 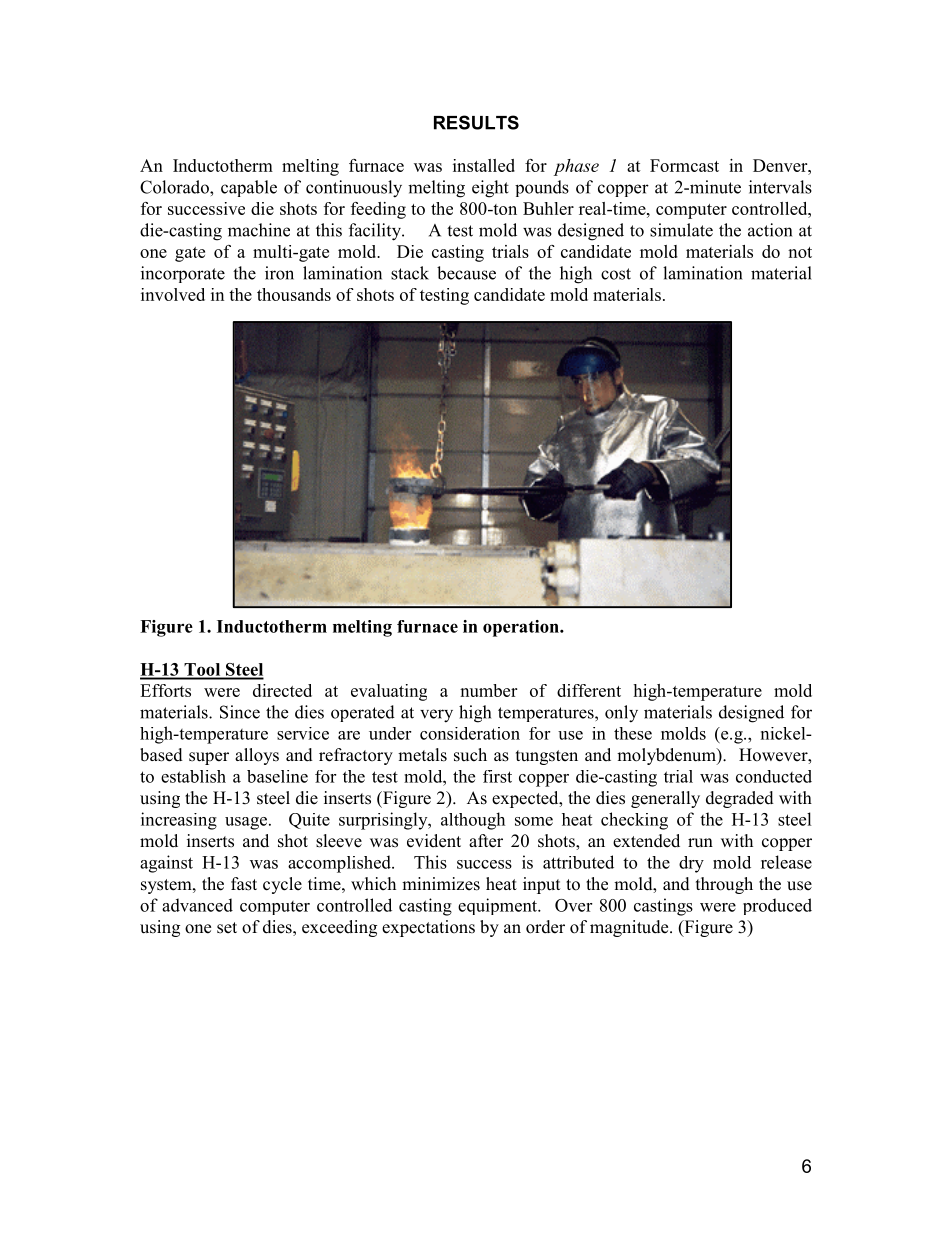 I want to click on intervals, so click(x=780, y=187).
